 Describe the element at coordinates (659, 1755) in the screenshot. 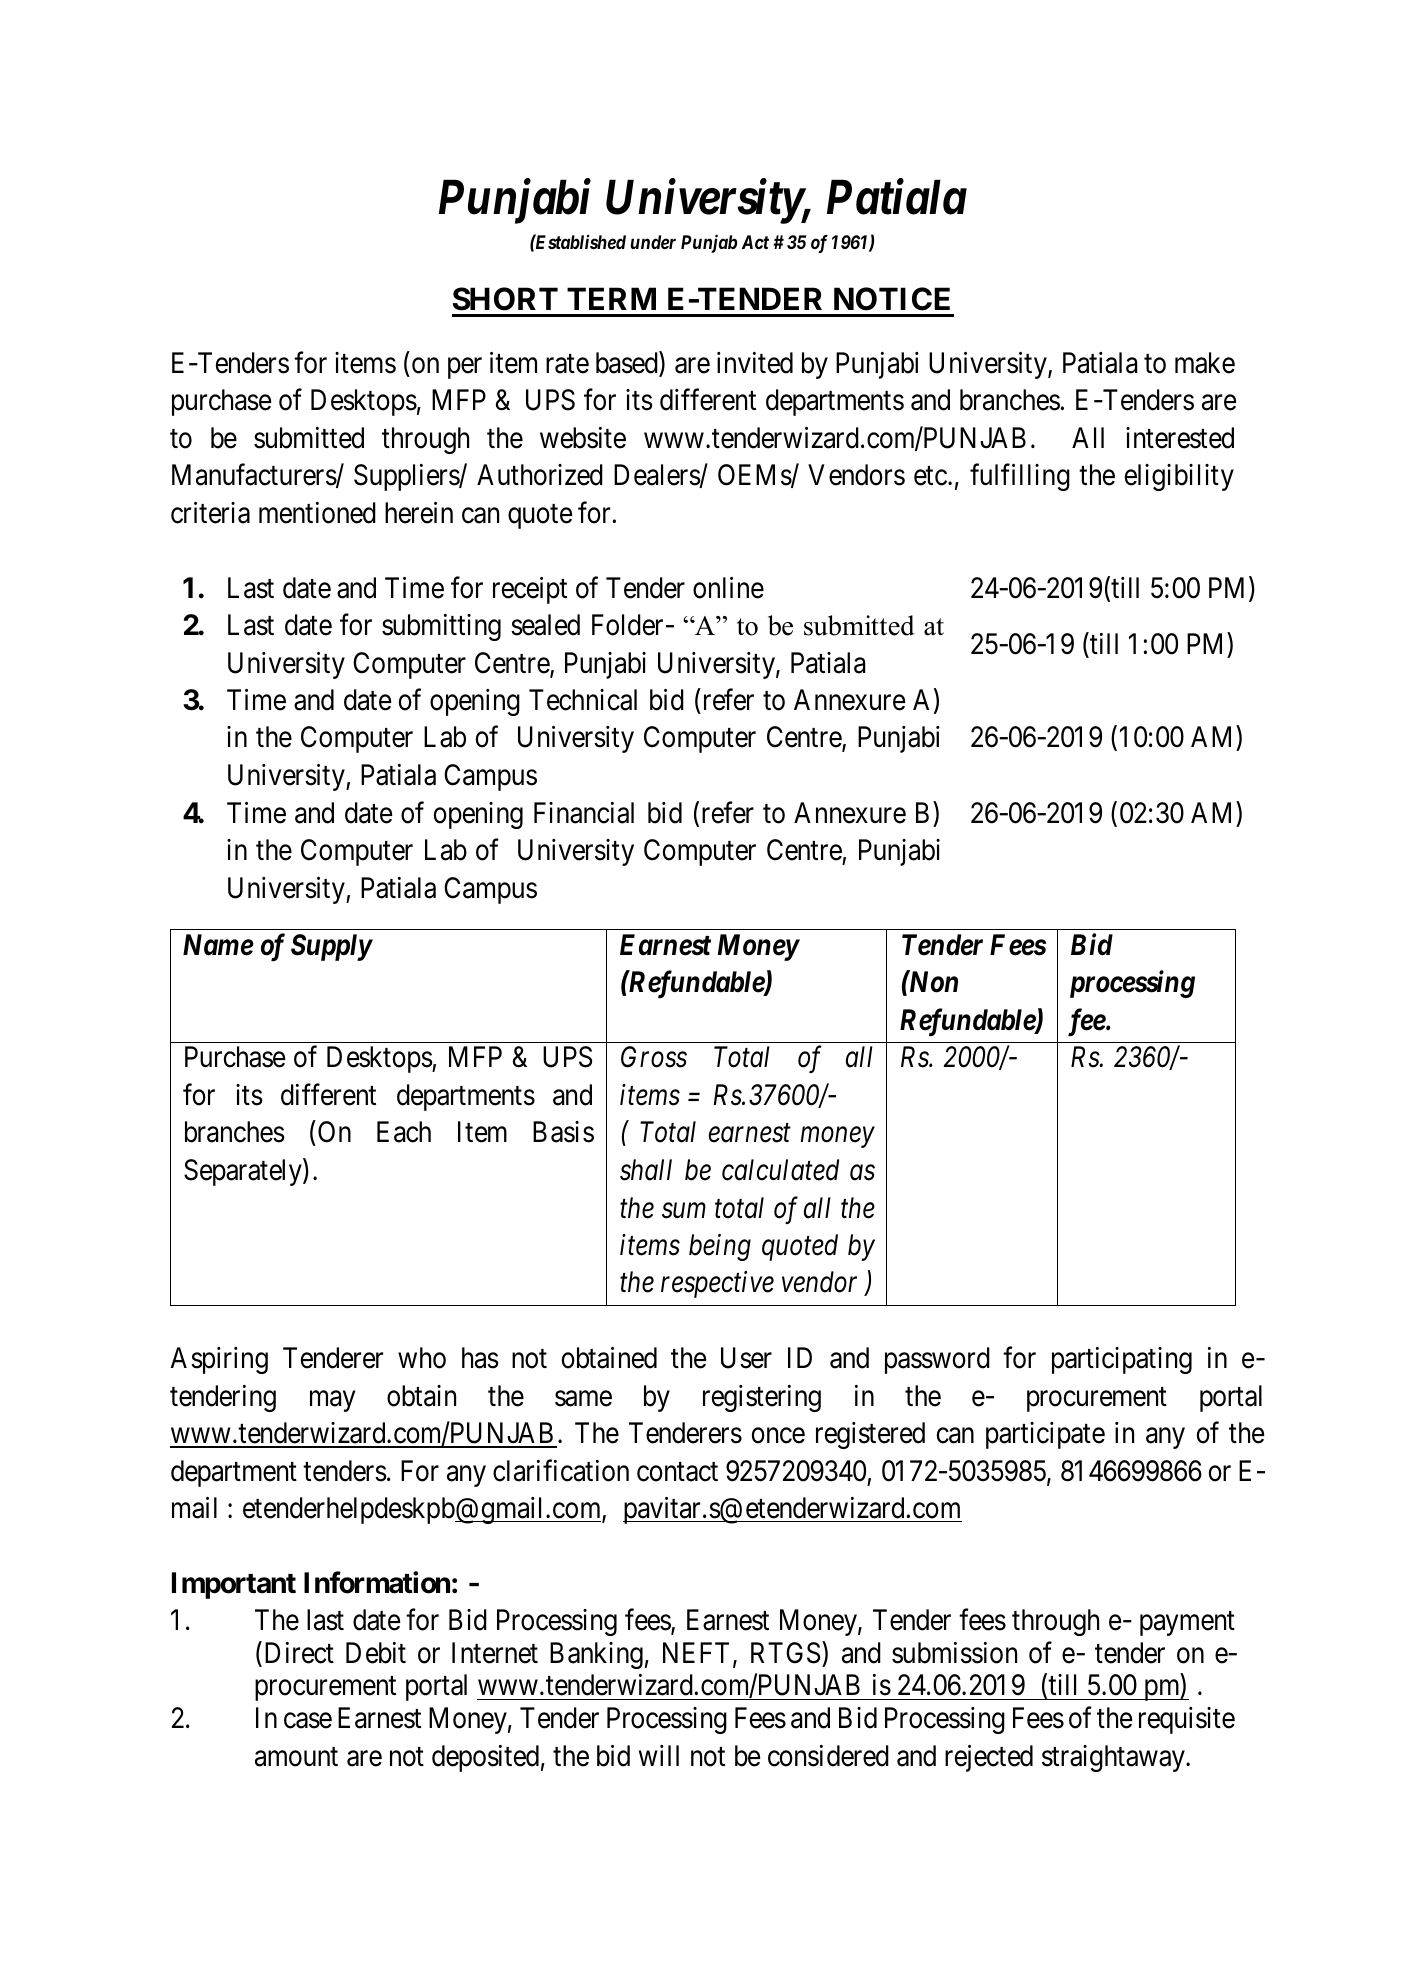

I see `will` at that location.
